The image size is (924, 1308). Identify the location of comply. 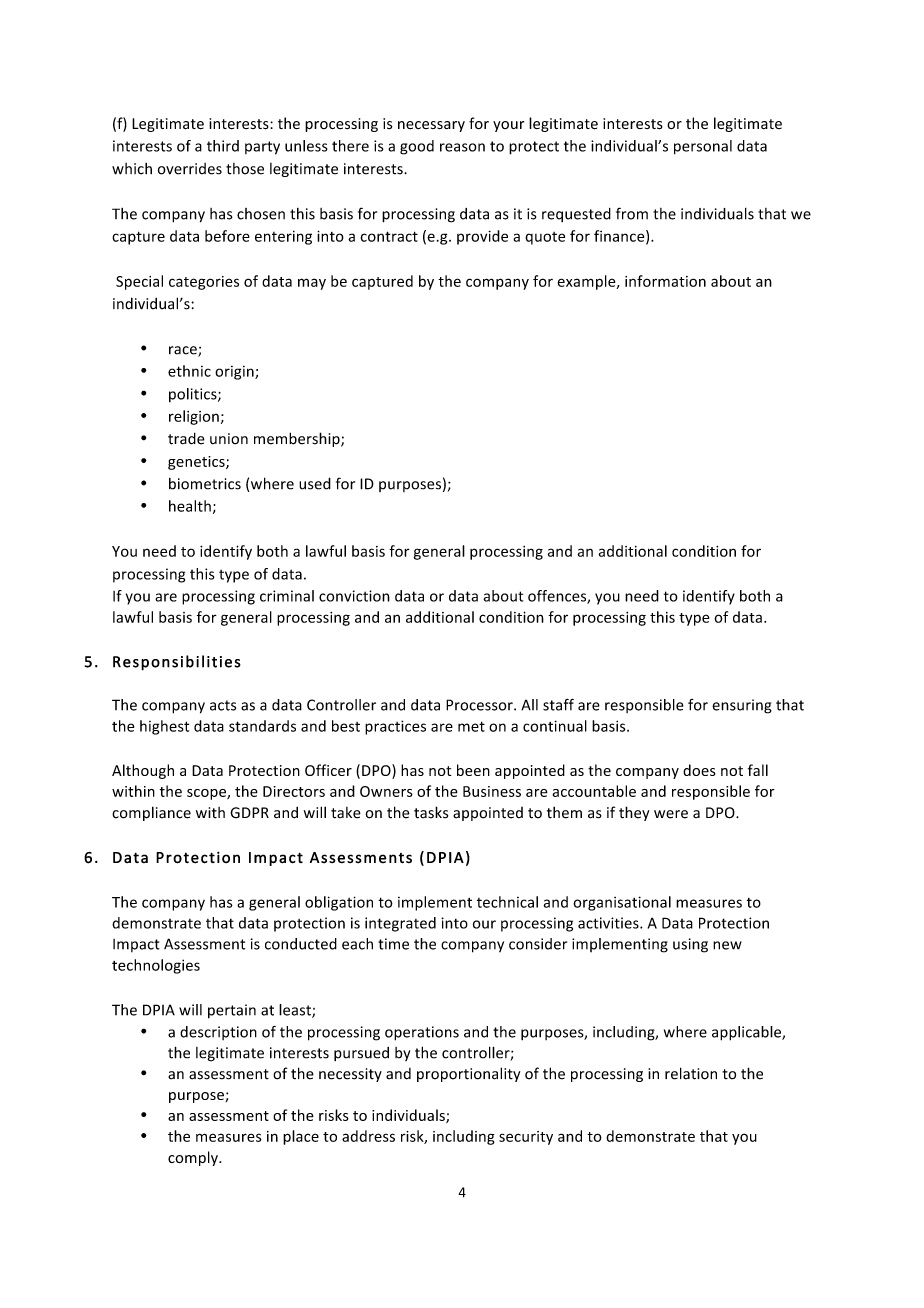
(194, 1158).
